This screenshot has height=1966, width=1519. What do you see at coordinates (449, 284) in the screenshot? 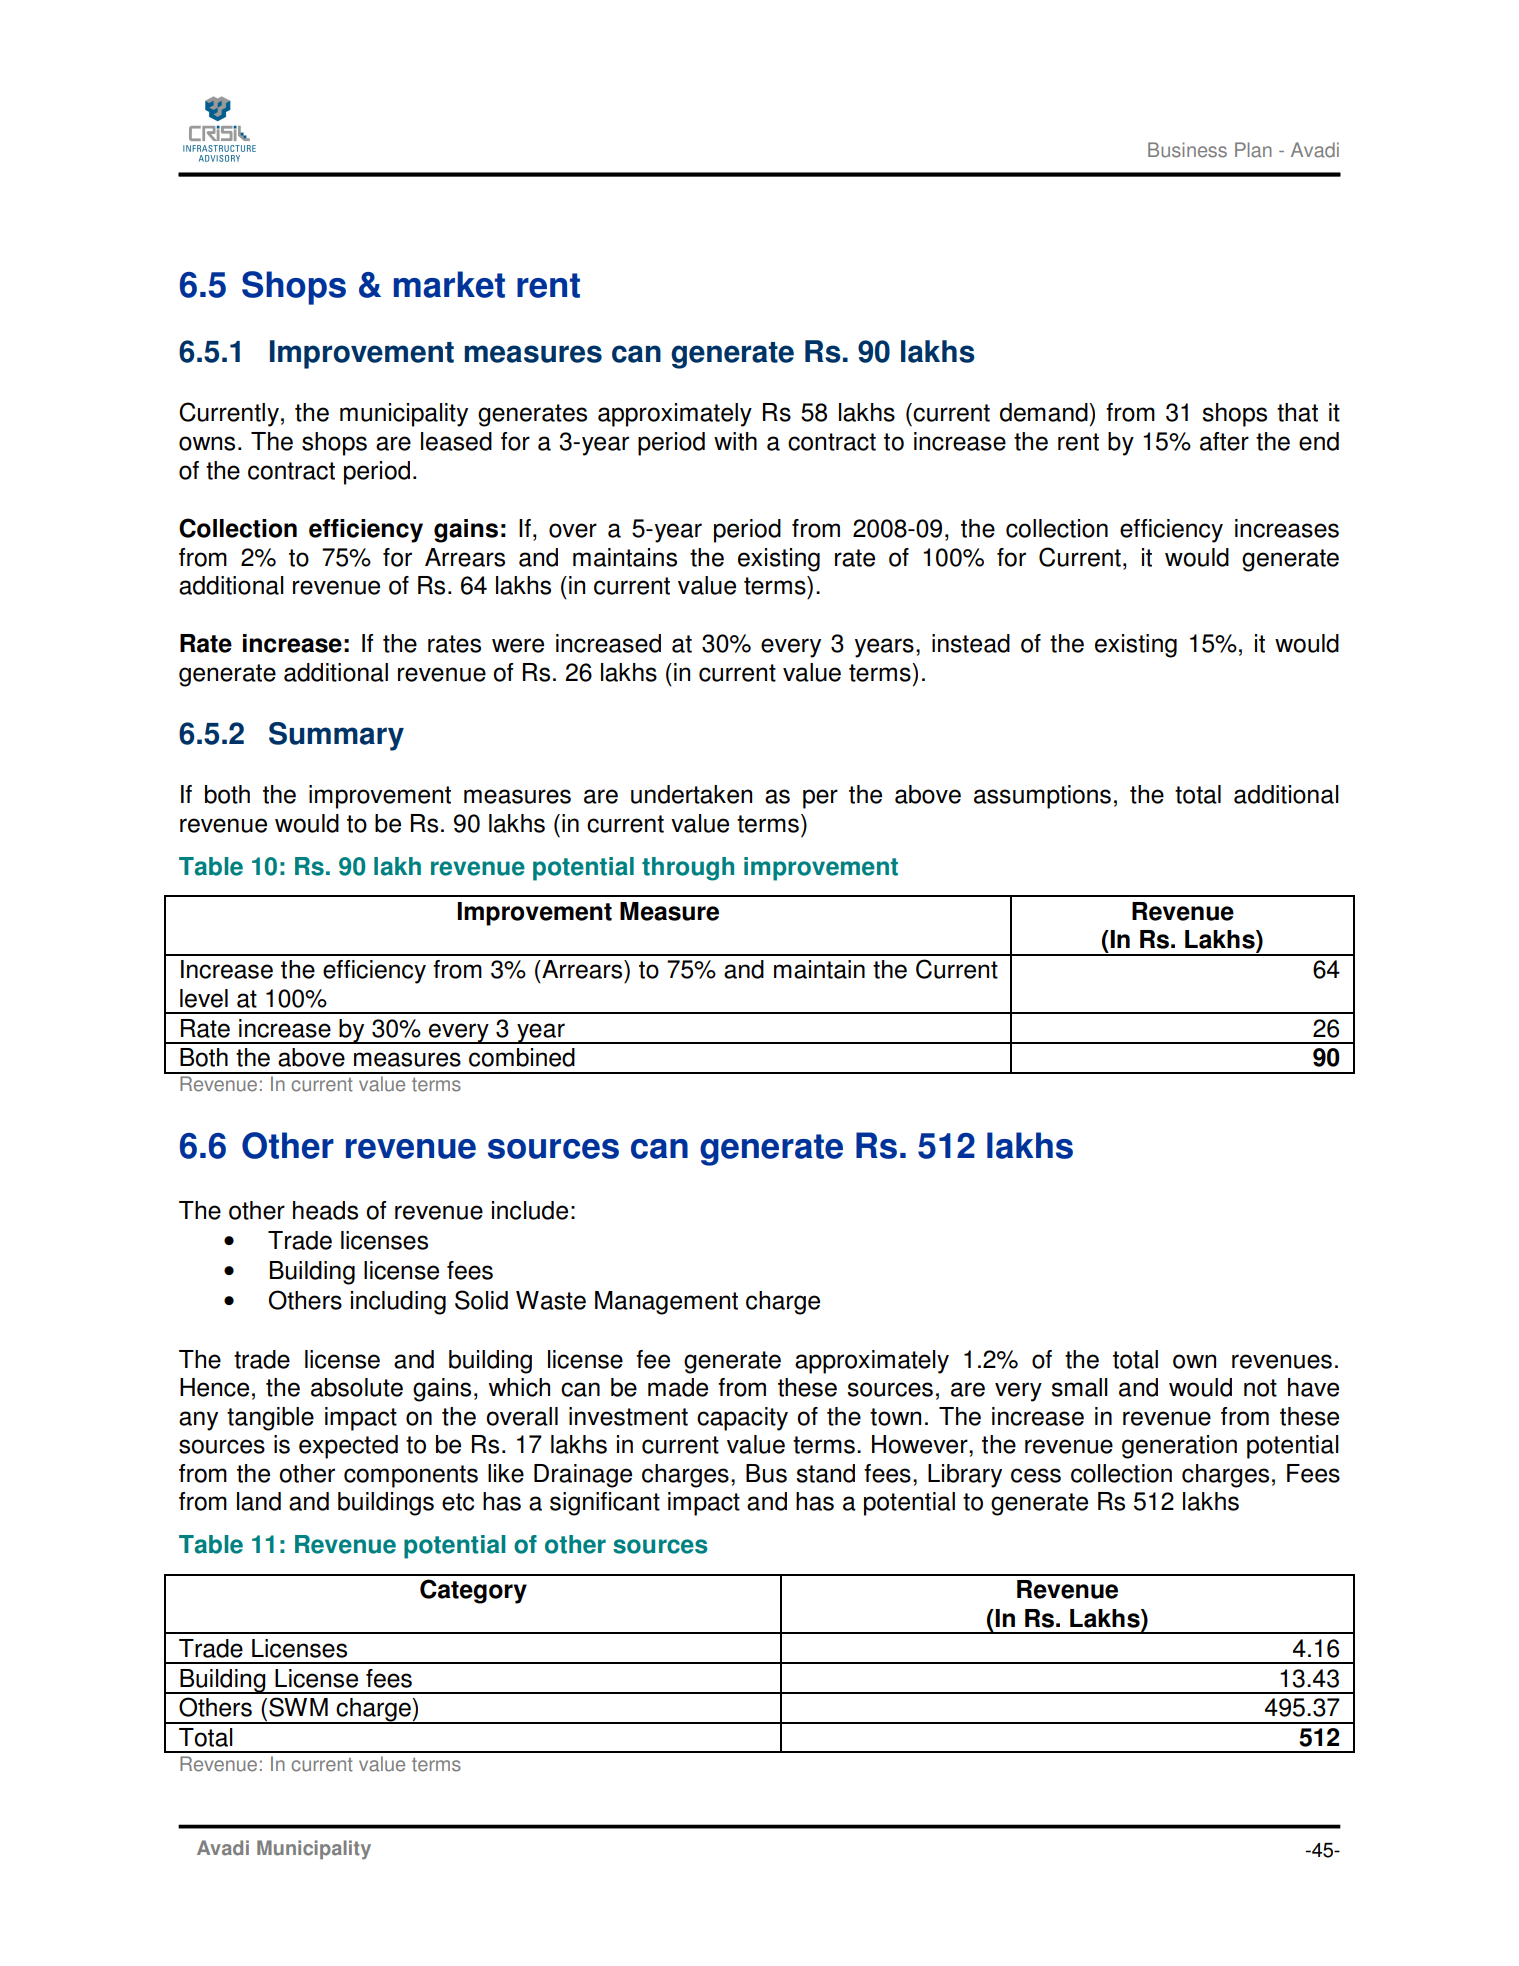
I see `market` at bounding box center [449, 284].
